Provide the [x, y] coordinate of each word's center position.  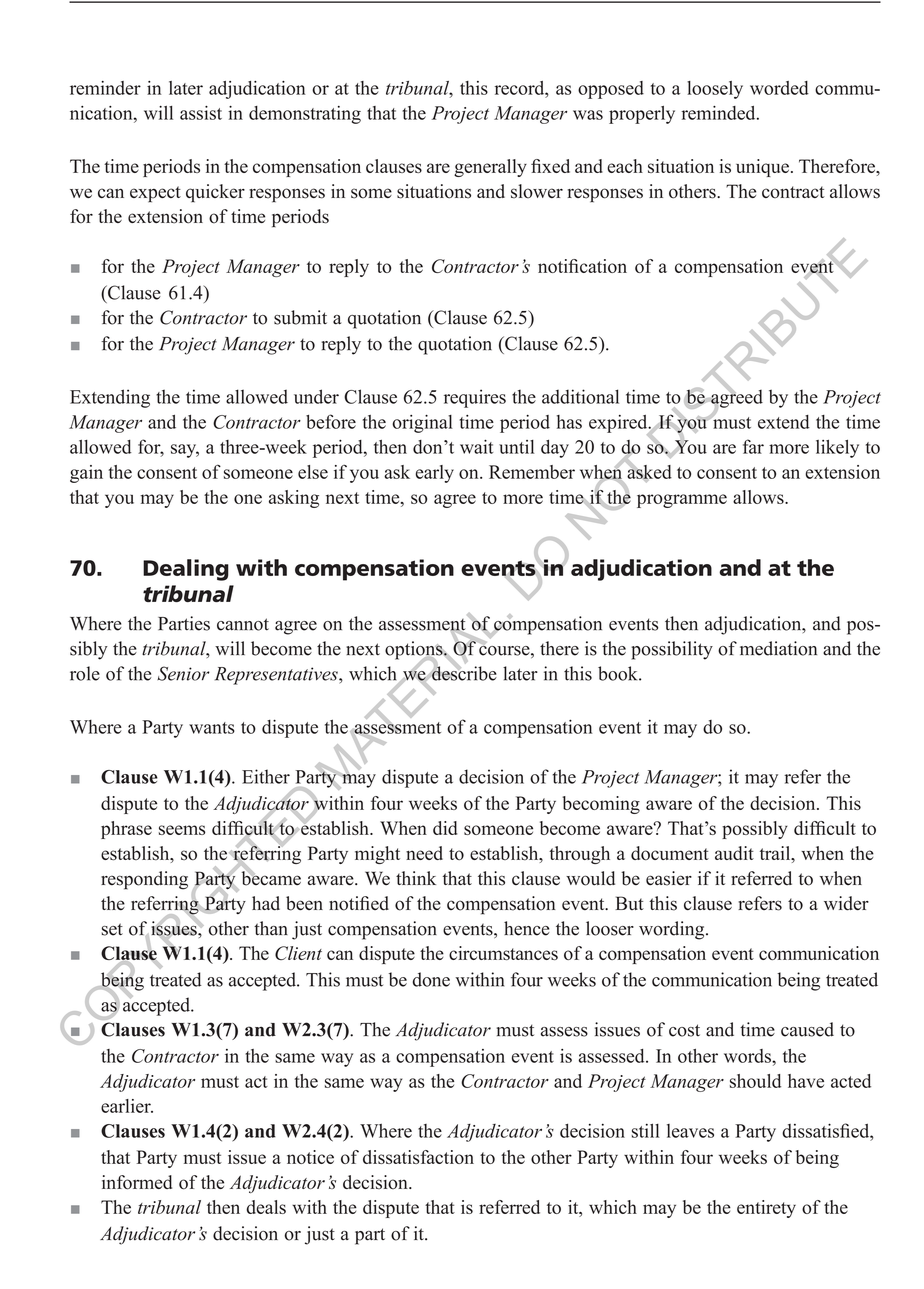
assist [201, 113]
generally [490, 168]
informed [137, 1182]
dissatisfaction [418, 1157]
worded [779, 88]
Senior [183, 673]
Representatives [277, 676]
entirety [766, 1209]
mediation [778, 648]
